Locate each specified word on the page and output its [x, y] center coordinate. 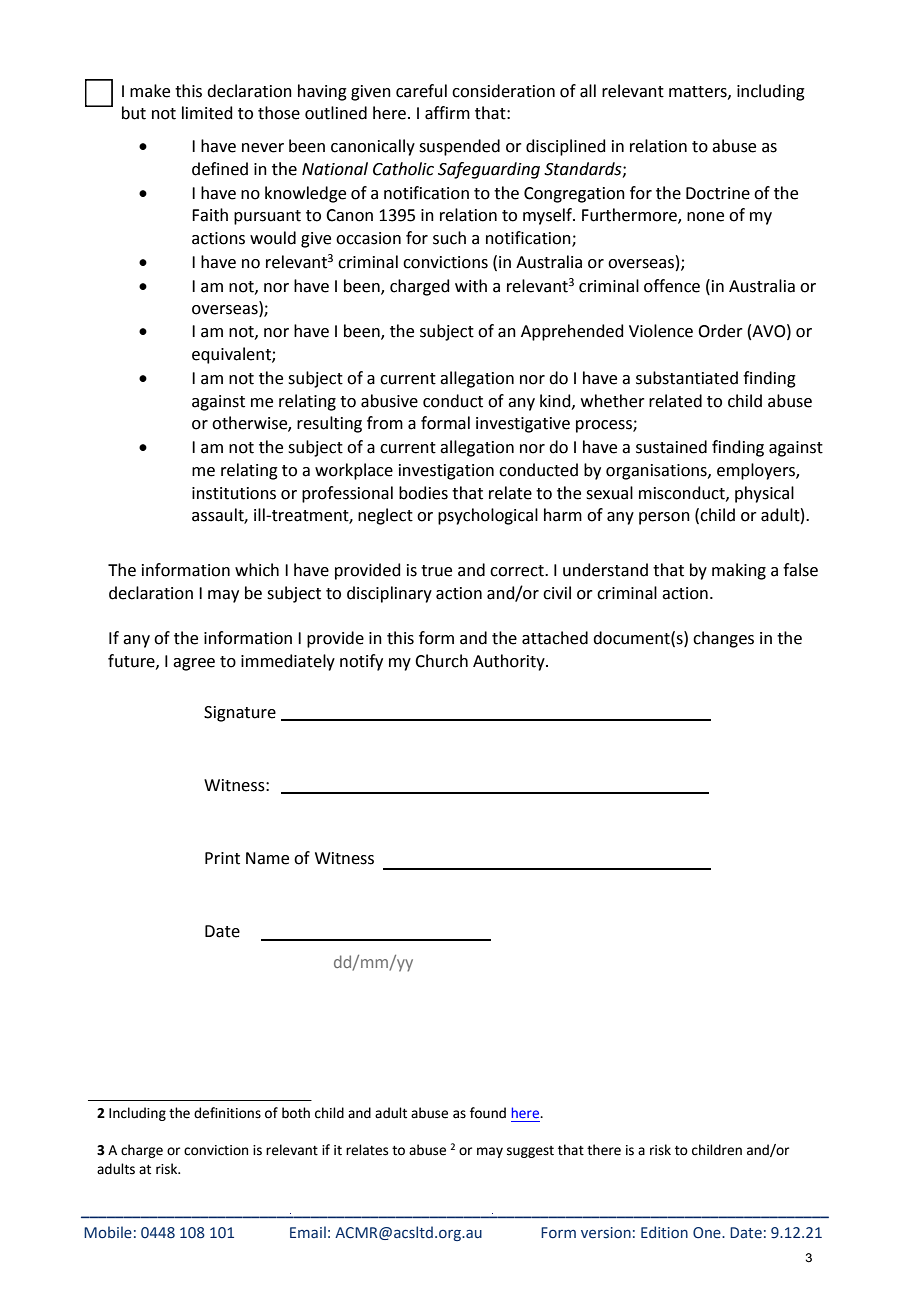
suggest [530, 1152]
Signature [240, 714]
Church [441, 661]
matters [699, 92]
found [488, 1113]
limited [207, 113]
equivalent [232, 355]
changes [723, 639]
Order [720, 331]
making [739, 571]
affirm [447, 113]
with [471, 286]
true [436, 571]
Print [222, 858]
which [257, 570]
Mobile [108, 1232]
